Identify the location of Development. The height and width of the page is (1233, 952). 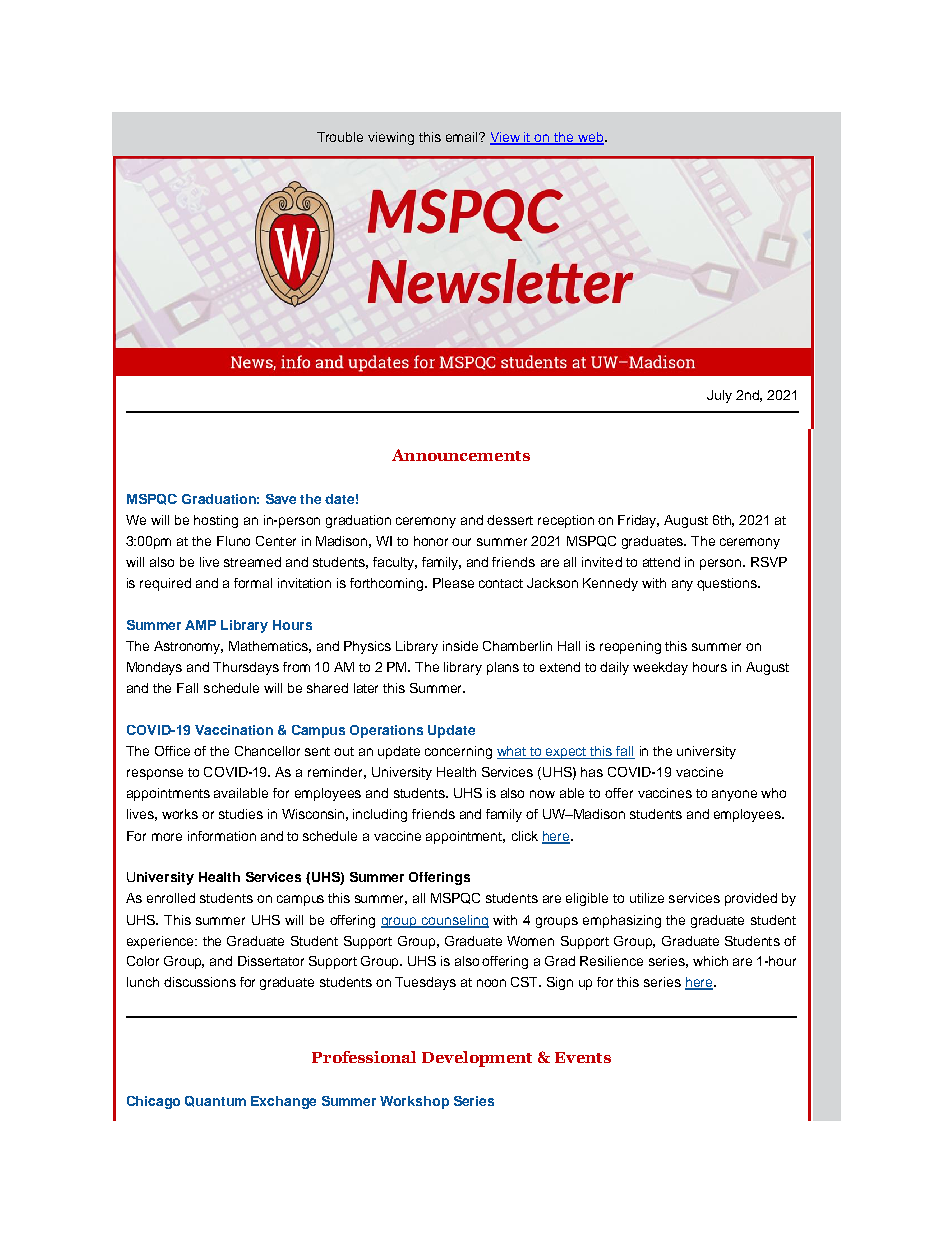
(477, 1059).
